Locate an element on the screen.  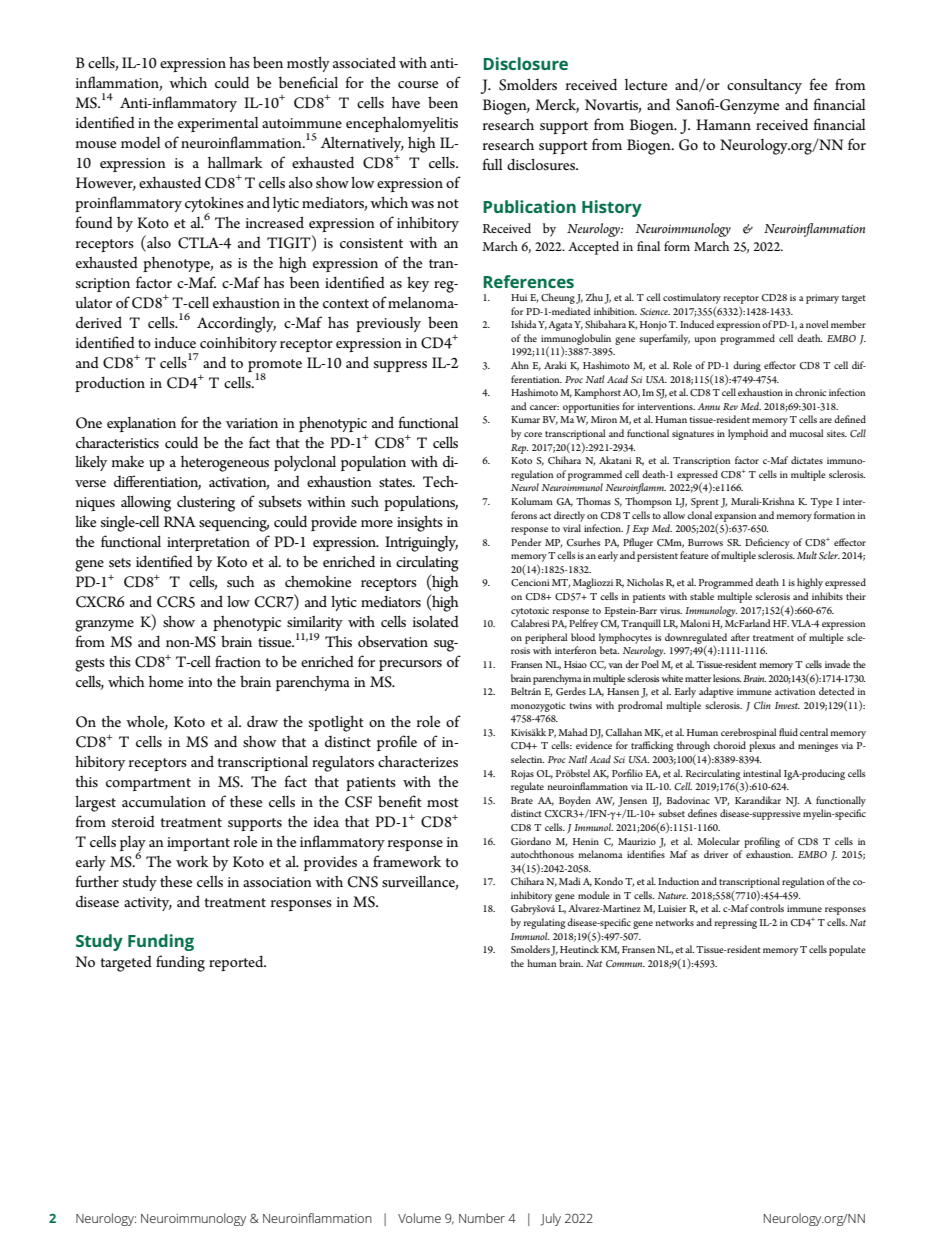
production is located at coordinates (110, 384).
